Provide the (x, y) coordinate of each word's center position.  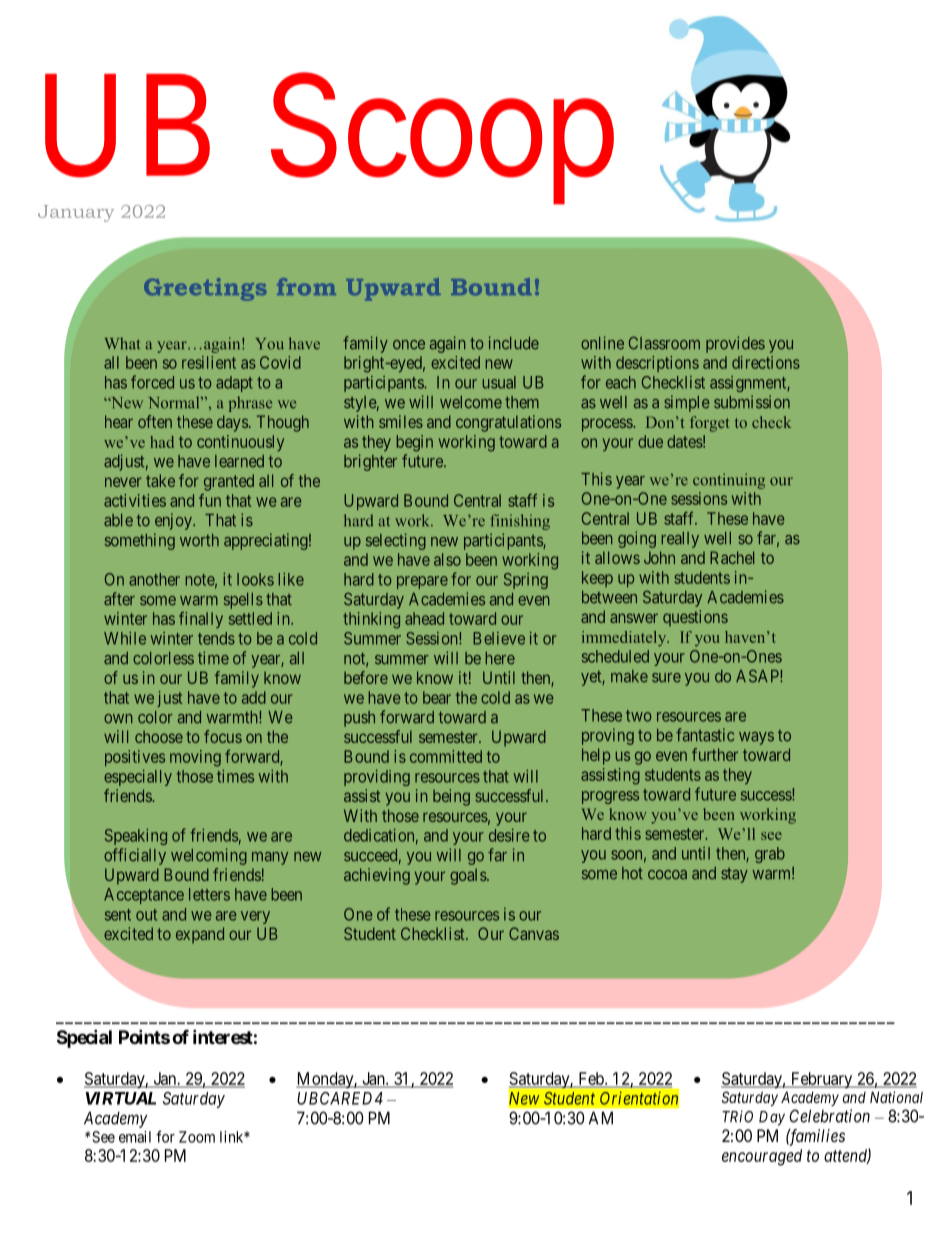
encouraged (762, 1157)
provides (735, 344)
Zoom (197, 1137)
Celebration (829, 1116)
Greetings (205, 289)
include (514, 343)
